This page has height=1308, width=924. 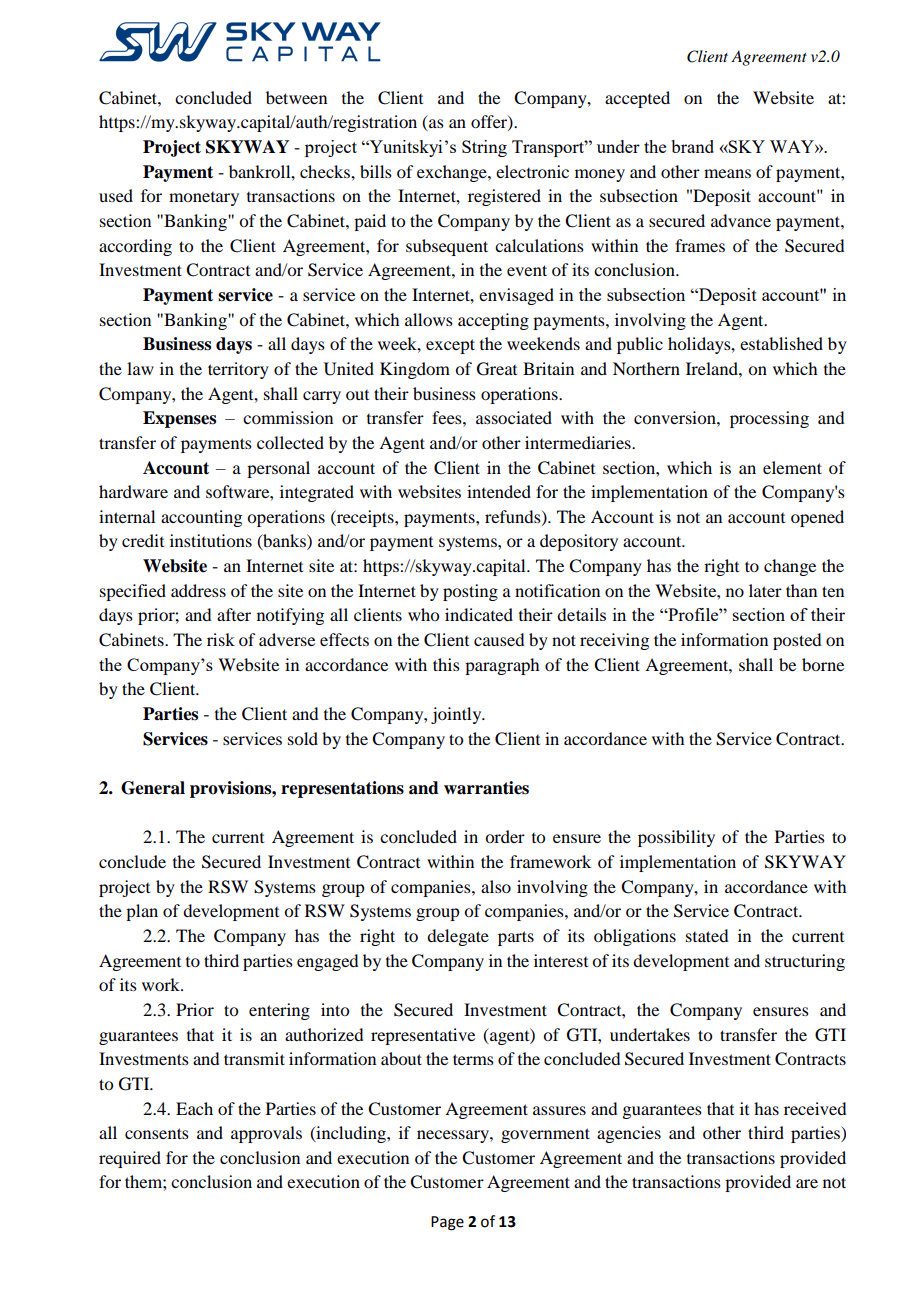 I want to click on territory, so click(x=238, y=370).
